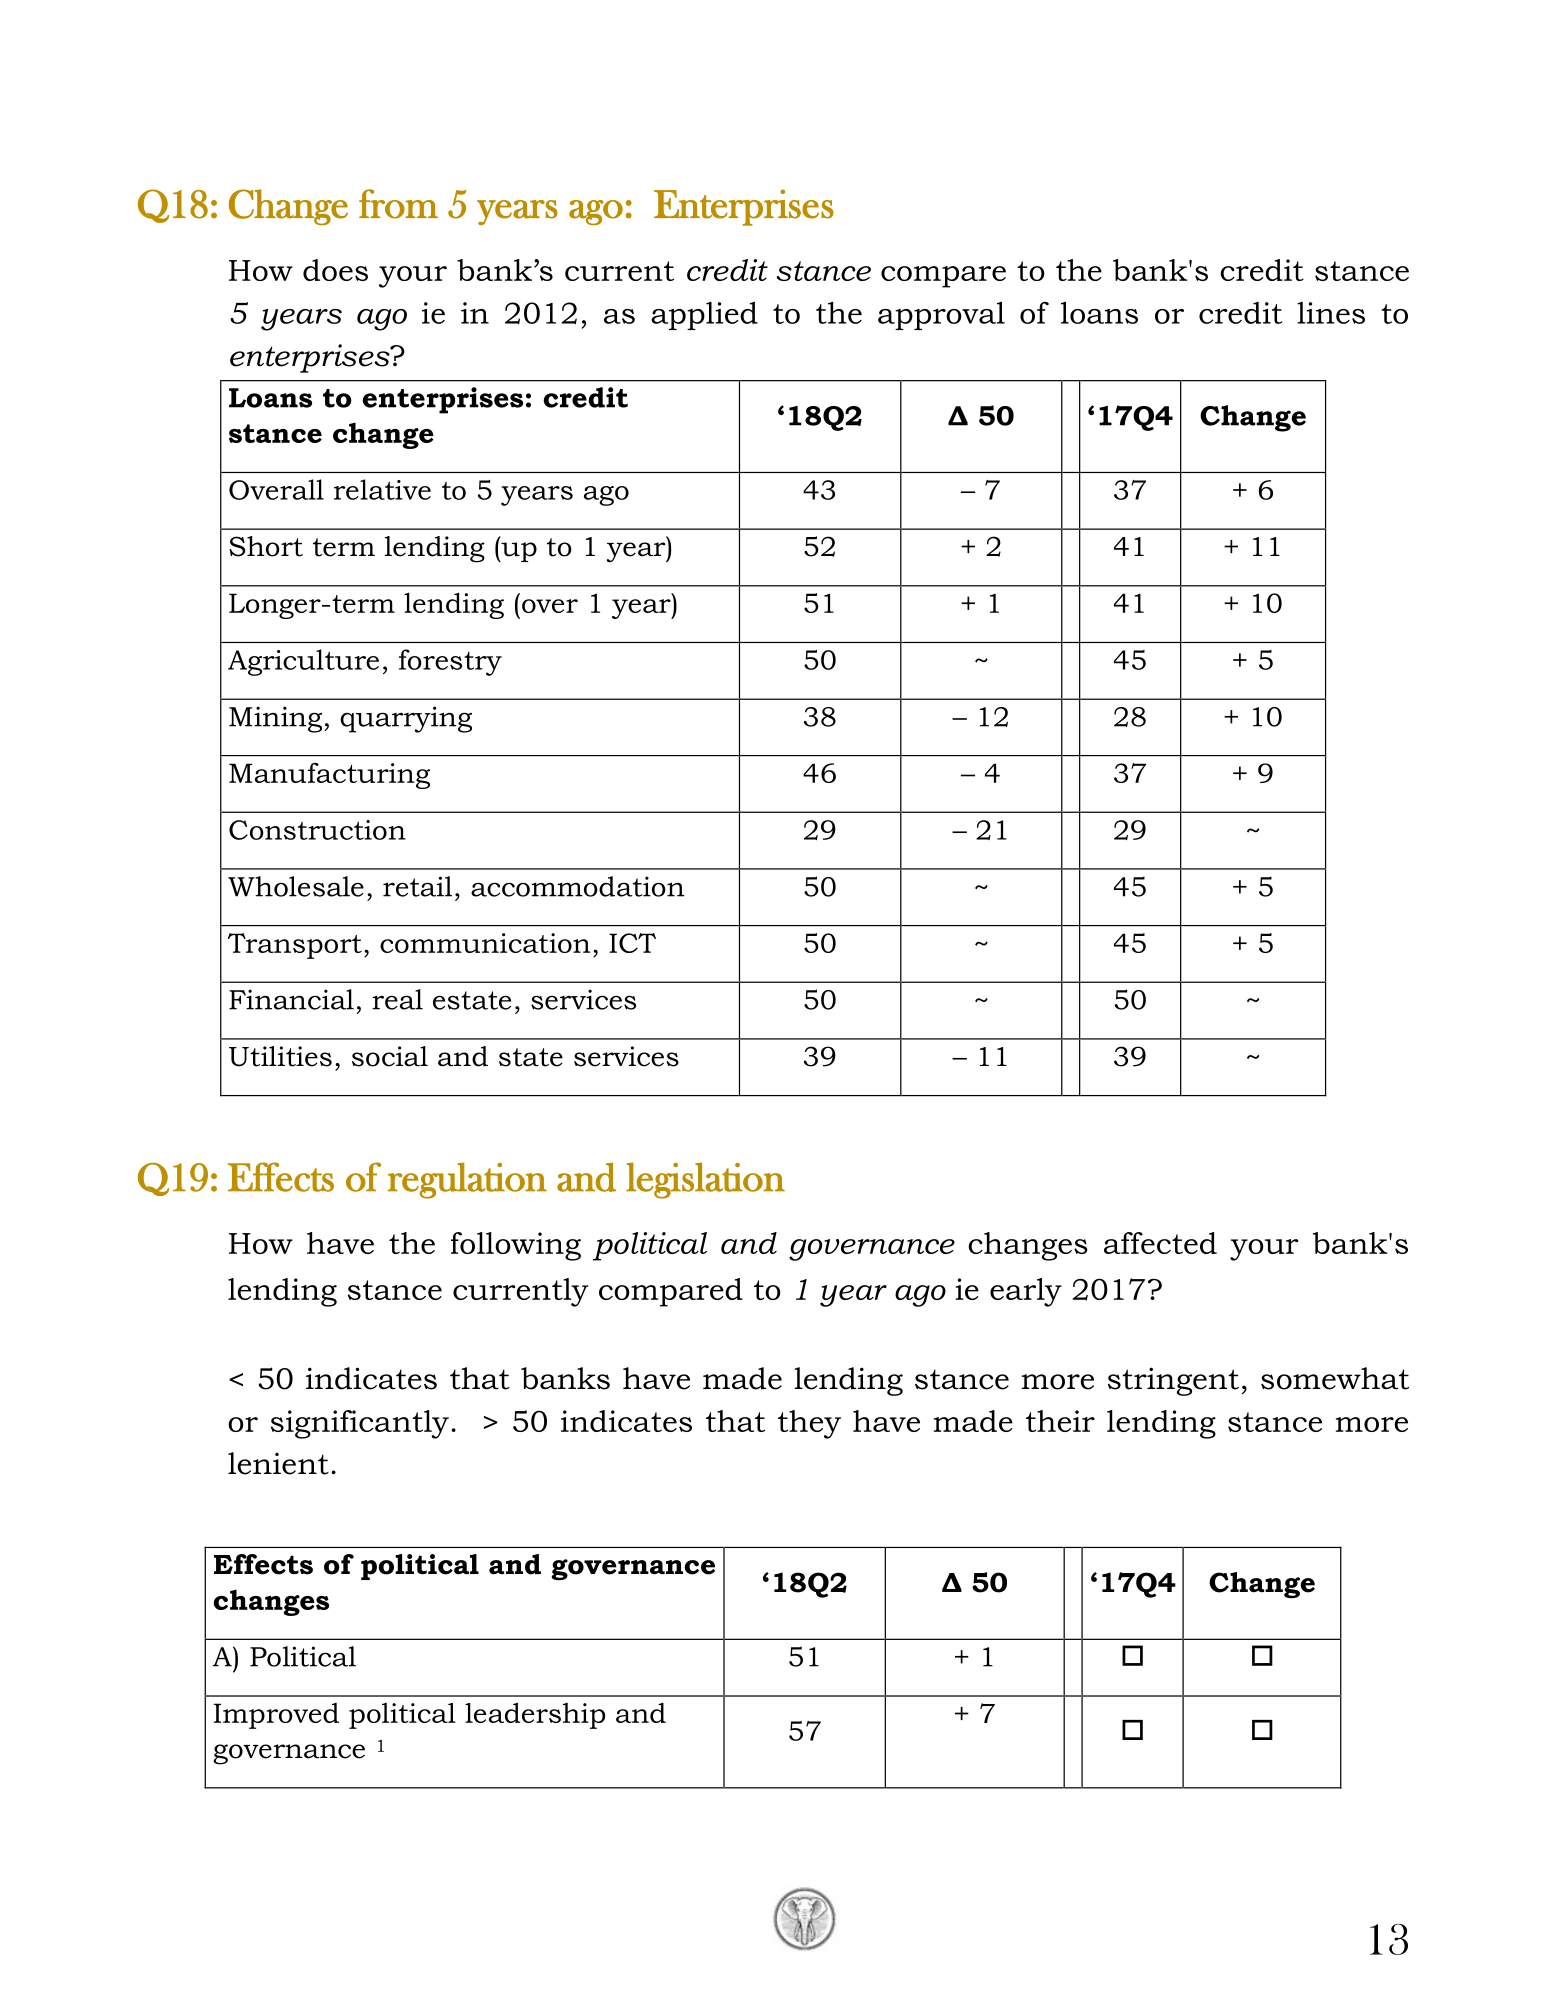 This screenshot has height=2000, width=1546. Describe the element at coordinates (398, 204) in the screenshot. I see `from` at that location.
